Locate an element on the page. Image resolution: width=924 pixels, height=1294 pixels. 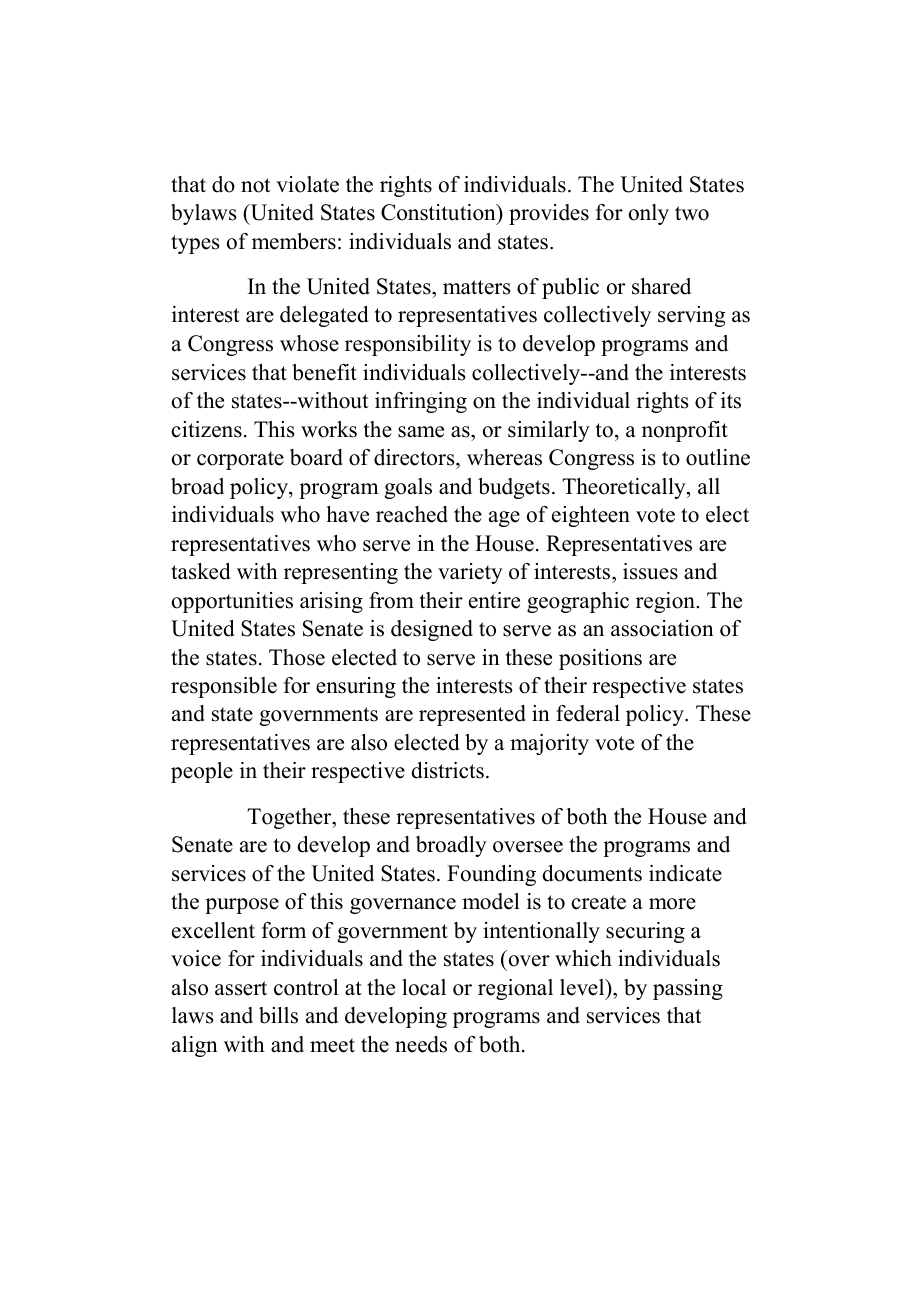
Theoretically is located at coordinates (625, 488).
